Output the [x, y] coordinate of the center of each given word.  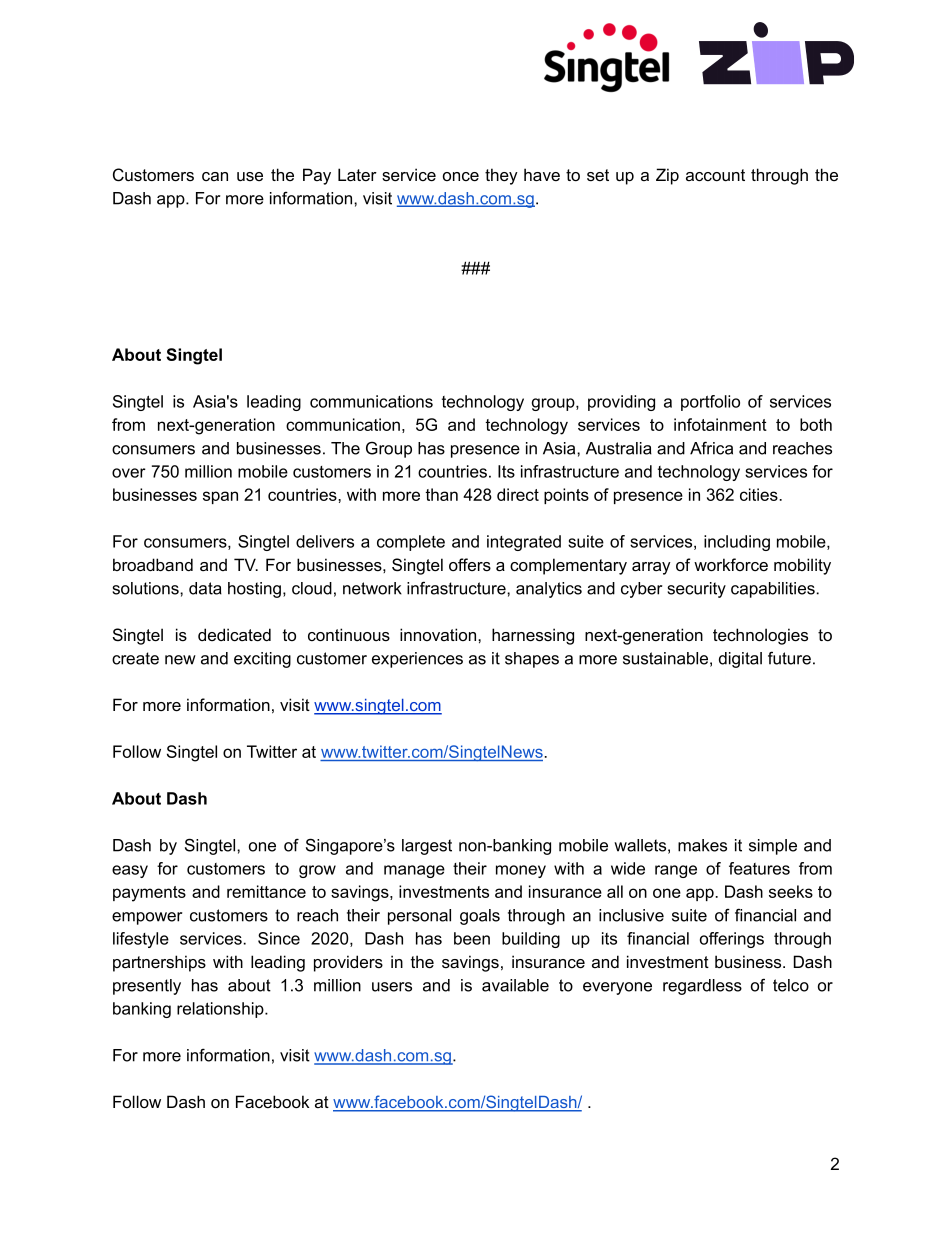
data [205, 588]
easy [130, 871]
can [215, 176]
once [461, 177]
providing [621, 403]
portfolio [710, 403]
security [696, 590]
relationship [221, 1010]
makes [702, 845]
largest [427, 847]
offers [470, 564]
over [129, 473]
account [715, 175]
